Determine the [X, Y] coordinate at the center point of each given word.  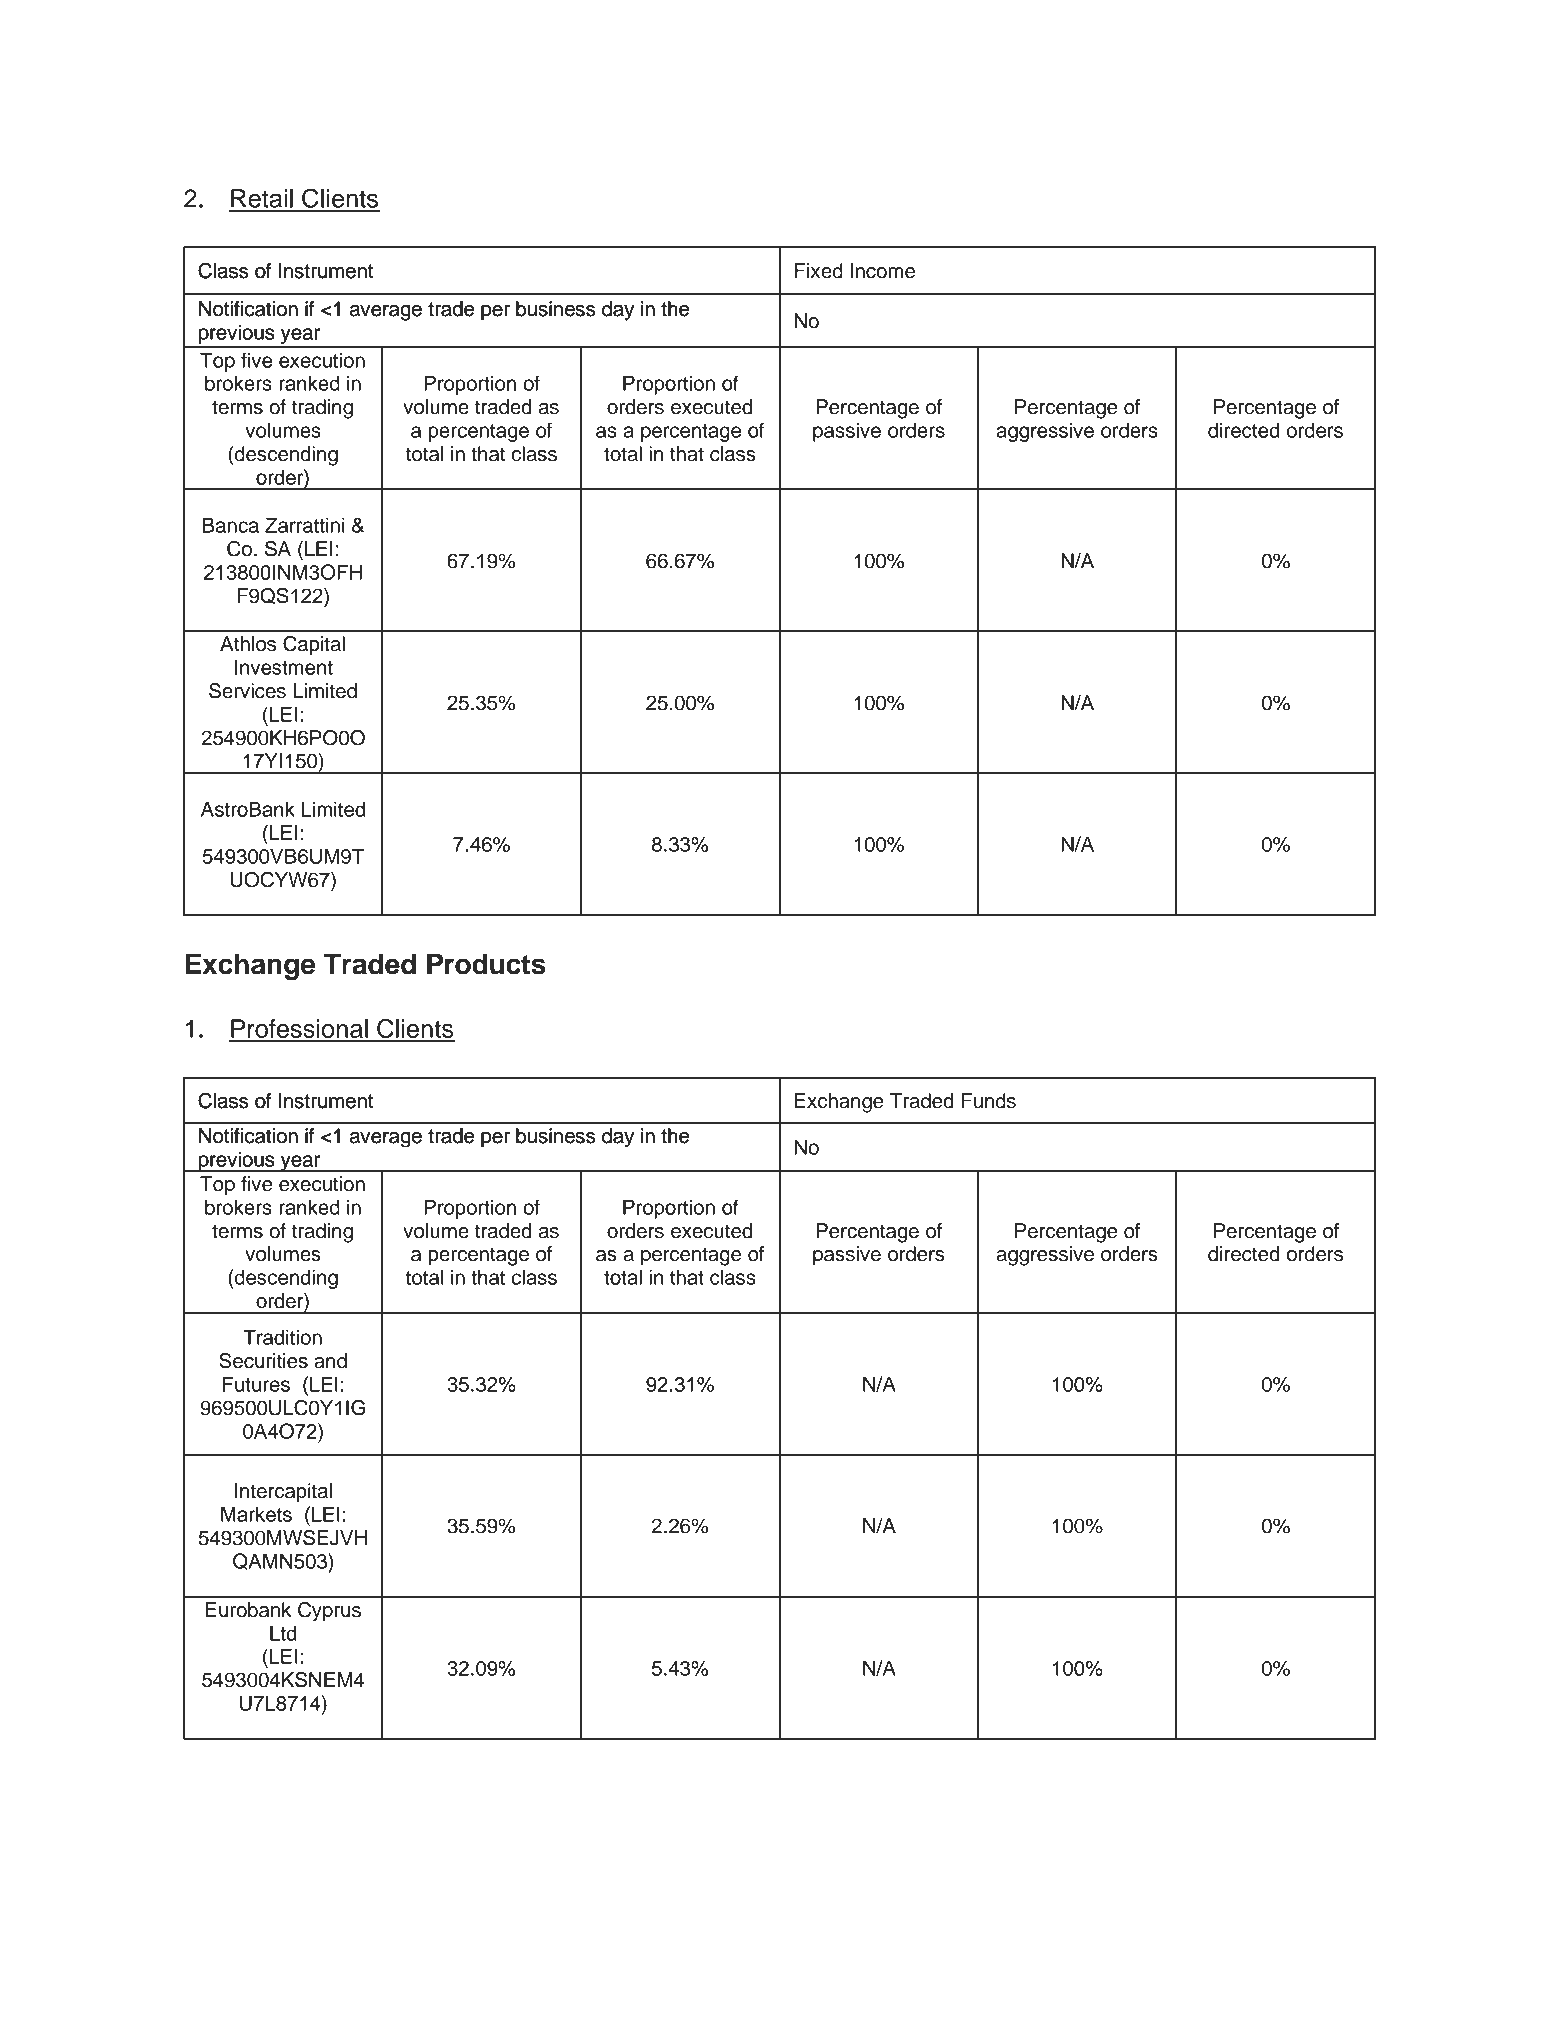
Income [882, 271]
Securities [263, 1361]
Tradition [282, 1337]
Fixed [819, 271]
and [330, 1361]
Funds [989, 1101]
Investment [284, 667]
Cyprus [329, 1612]
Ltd [283, 1633]
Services [247, 691]
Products [486, 964]
